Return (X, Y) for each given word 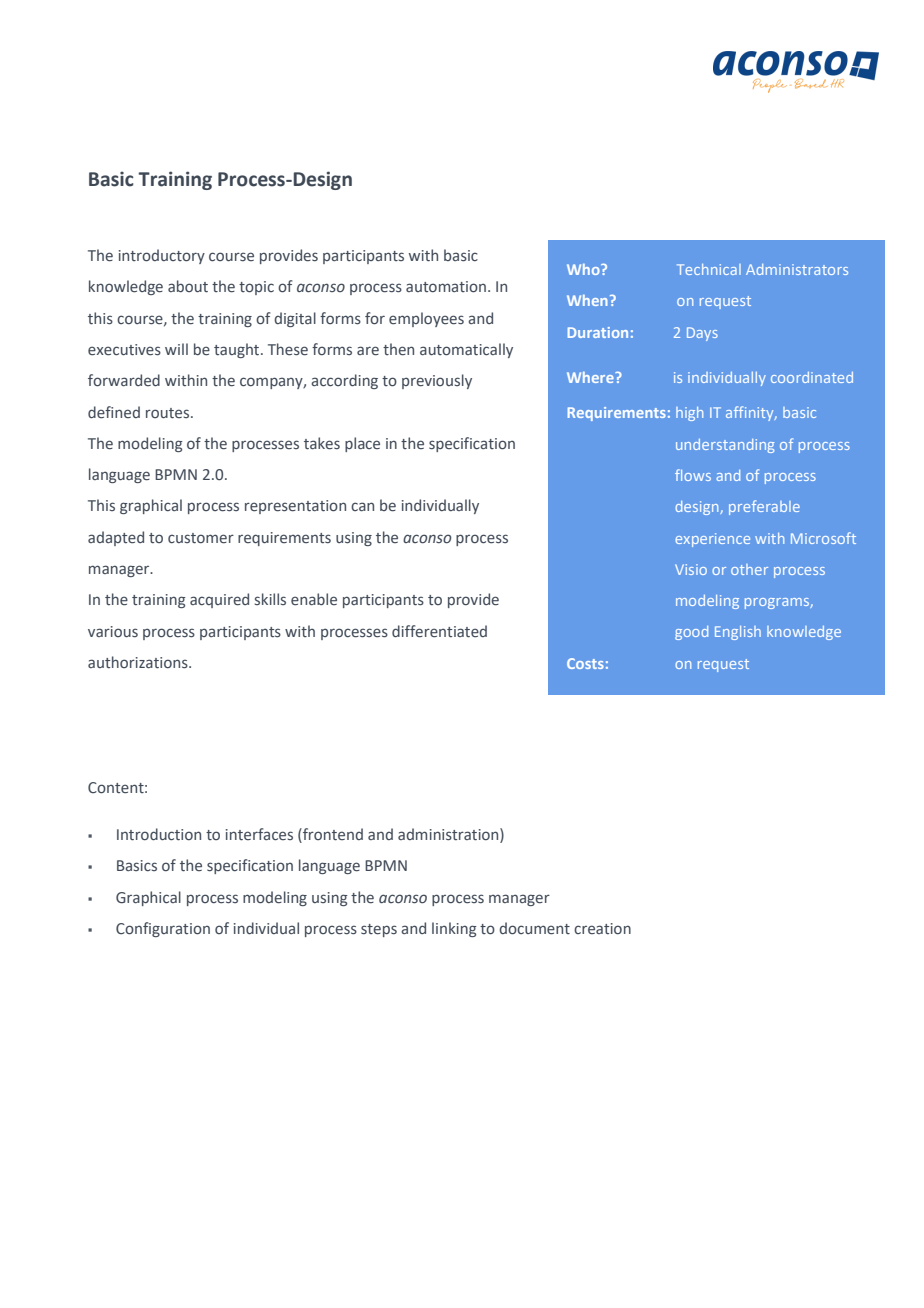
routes (169, 413)
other (749, 569)
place (362, 444)
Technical (709, 269)
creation (602, 928)
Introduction (159, 834)
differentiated (439, 631)
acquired (219, 600)
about (188, 286)
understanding (725, 446)
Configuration (163, 929)
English (738, 633)
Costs (585, 663)
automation (446, 286)
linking (454, 929)
